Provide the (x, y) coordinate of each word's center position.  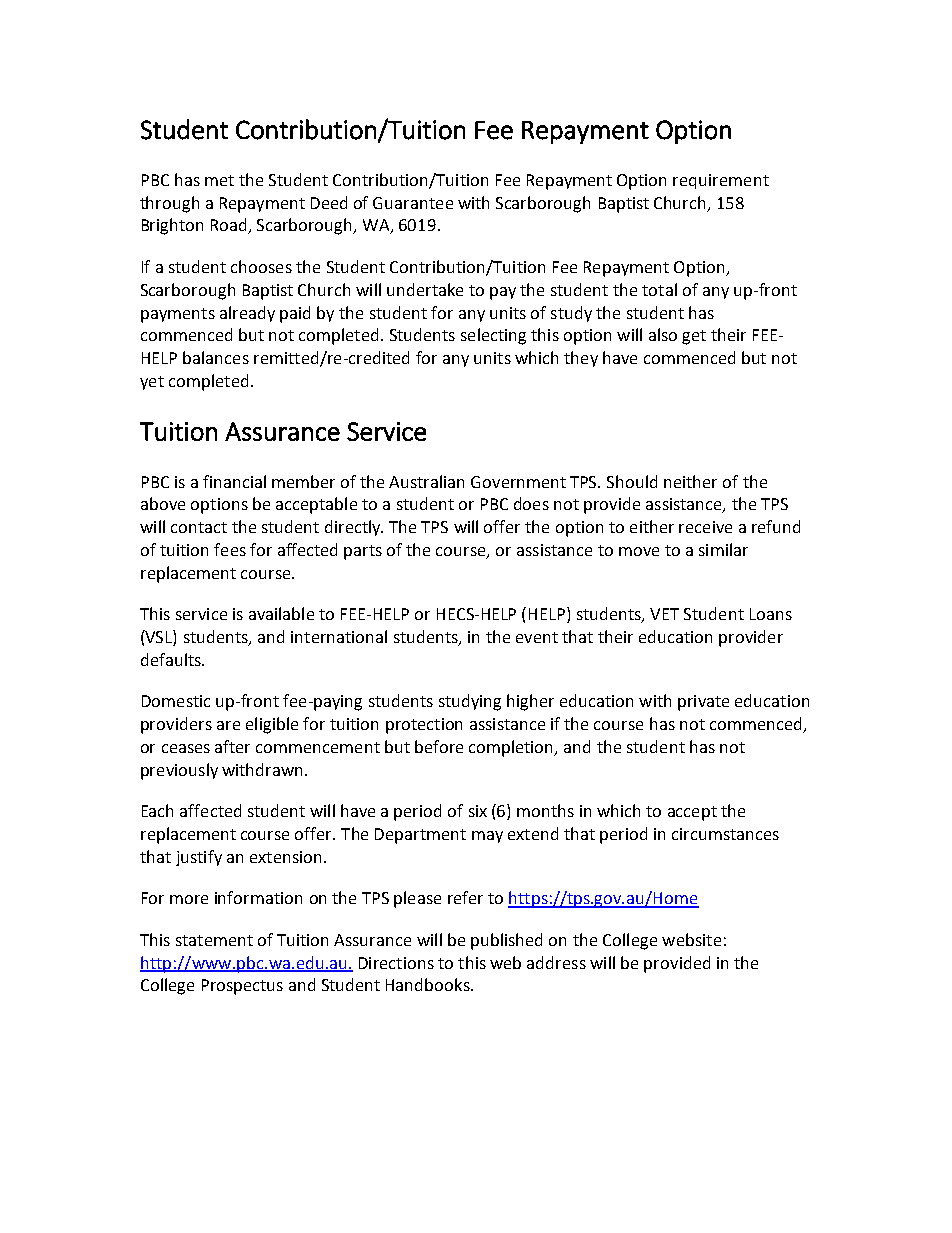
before (439, 746)
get (694, 337)
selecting (493, 336)
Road (230, 226)
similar (723, 549)
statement (214, 940)
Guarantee (413, 203)
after (232, 746)
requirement (721, 181)
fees (230, 549)
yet (152, 383)
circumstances (725, 834)
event (537, 637)
